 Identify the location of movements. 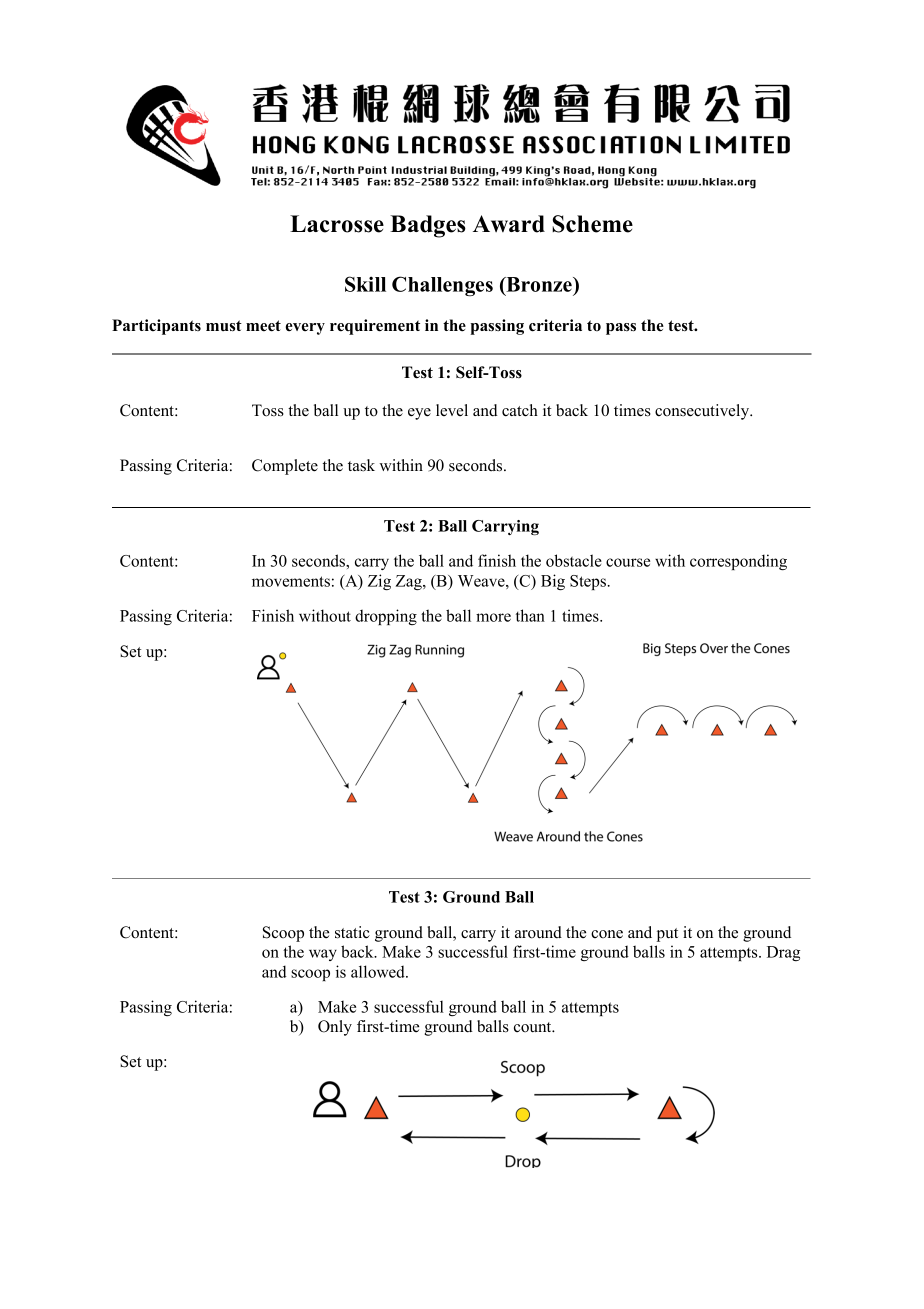
(291, 581).
